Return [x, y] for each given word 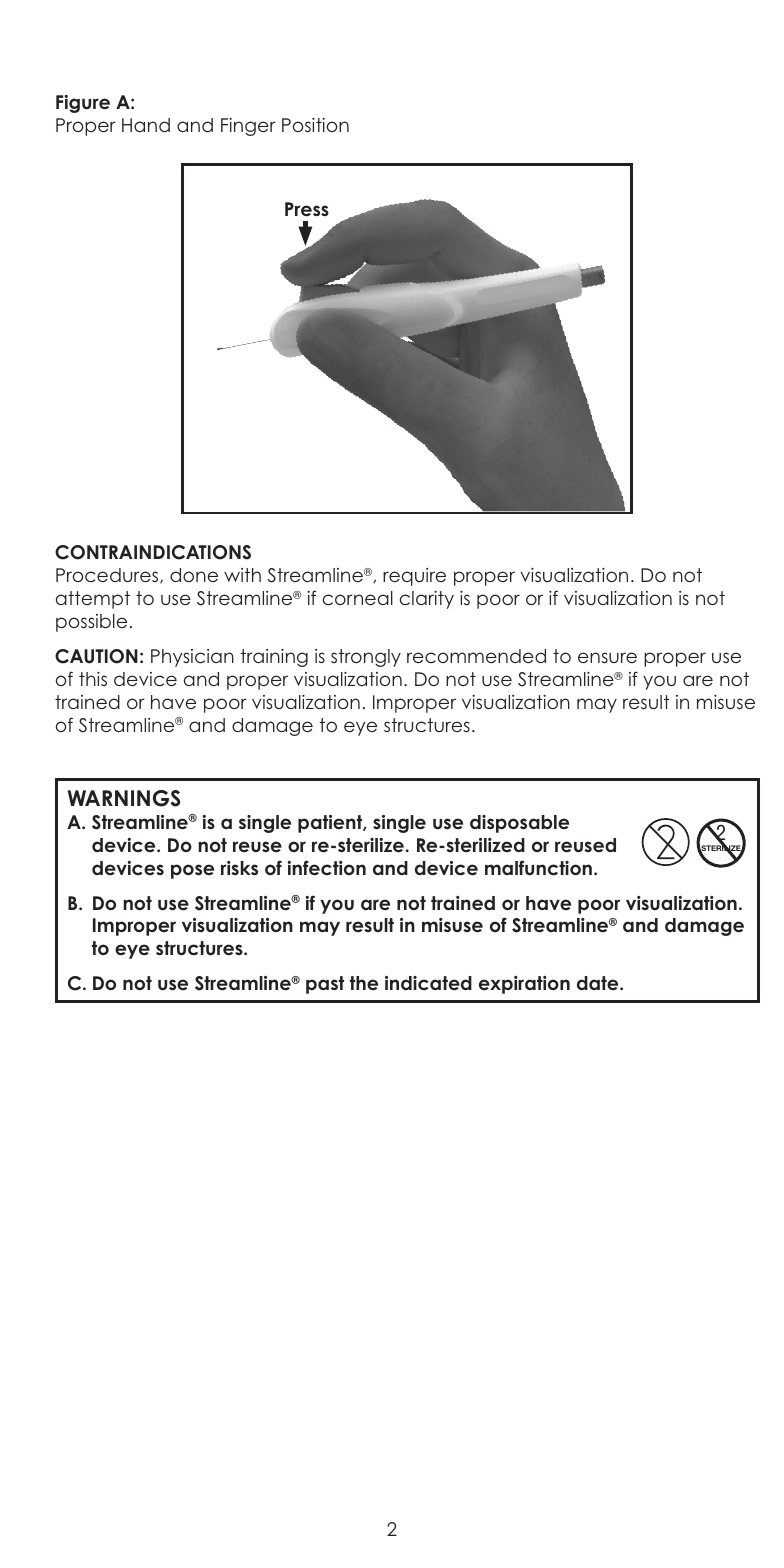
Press [307, 209]
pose [192, 871]
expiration [524, 985]
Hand [146, 125]
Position [315, 125]
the [364, 983]
